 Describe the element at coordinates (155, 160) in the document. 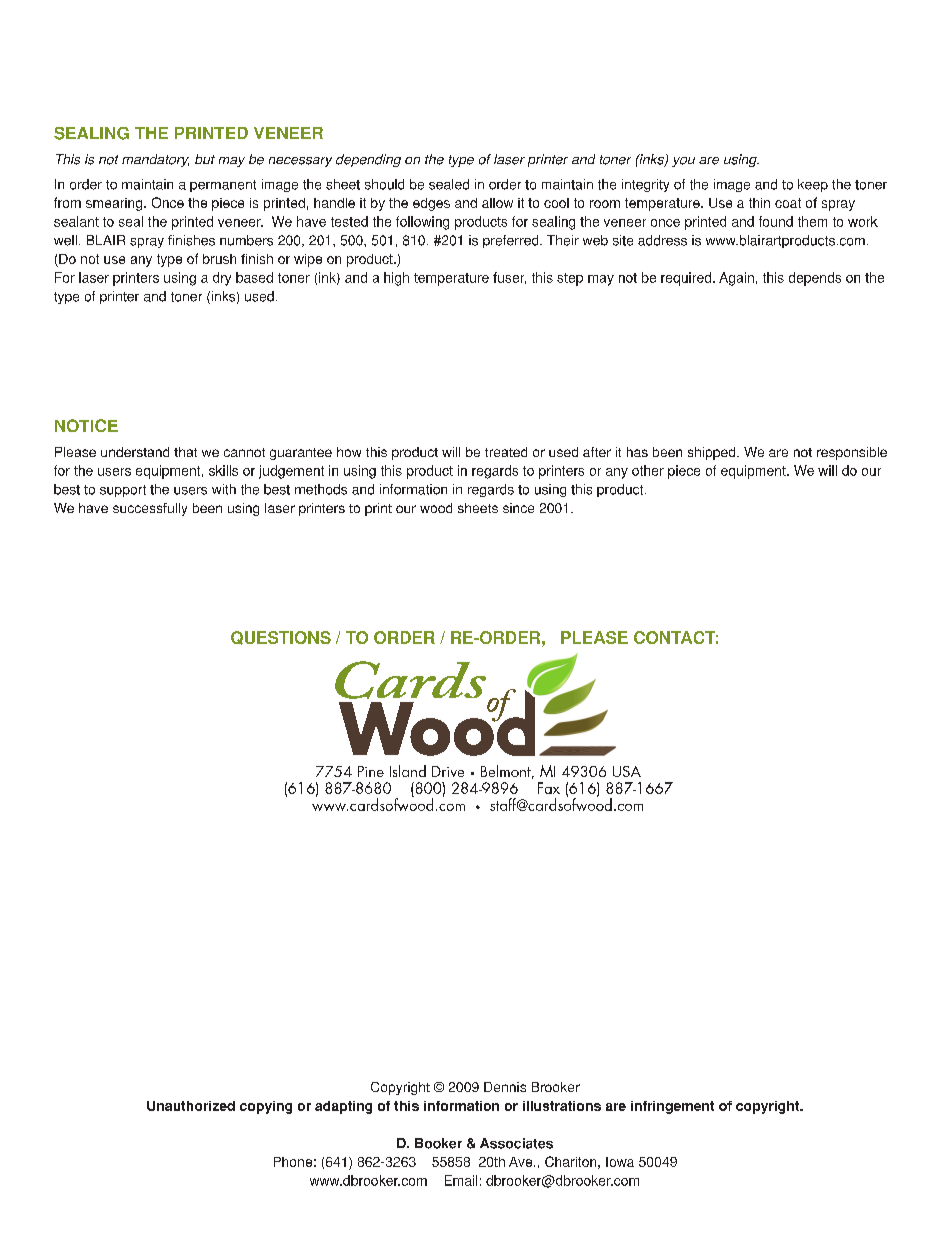

I see `mandatory` at that location.
